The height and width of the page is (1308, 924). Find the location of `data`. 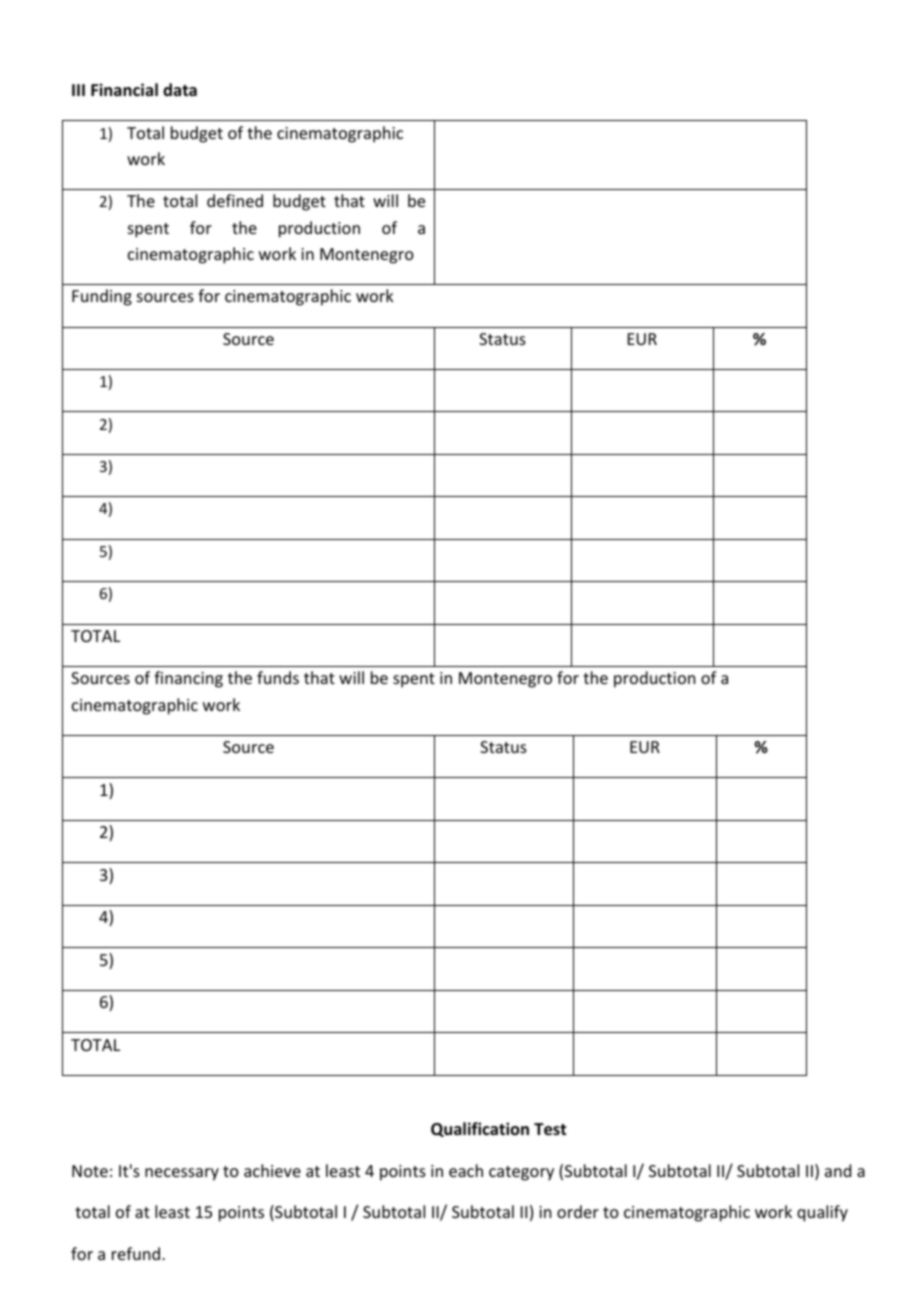

data is located at coordinates (180, 89).
